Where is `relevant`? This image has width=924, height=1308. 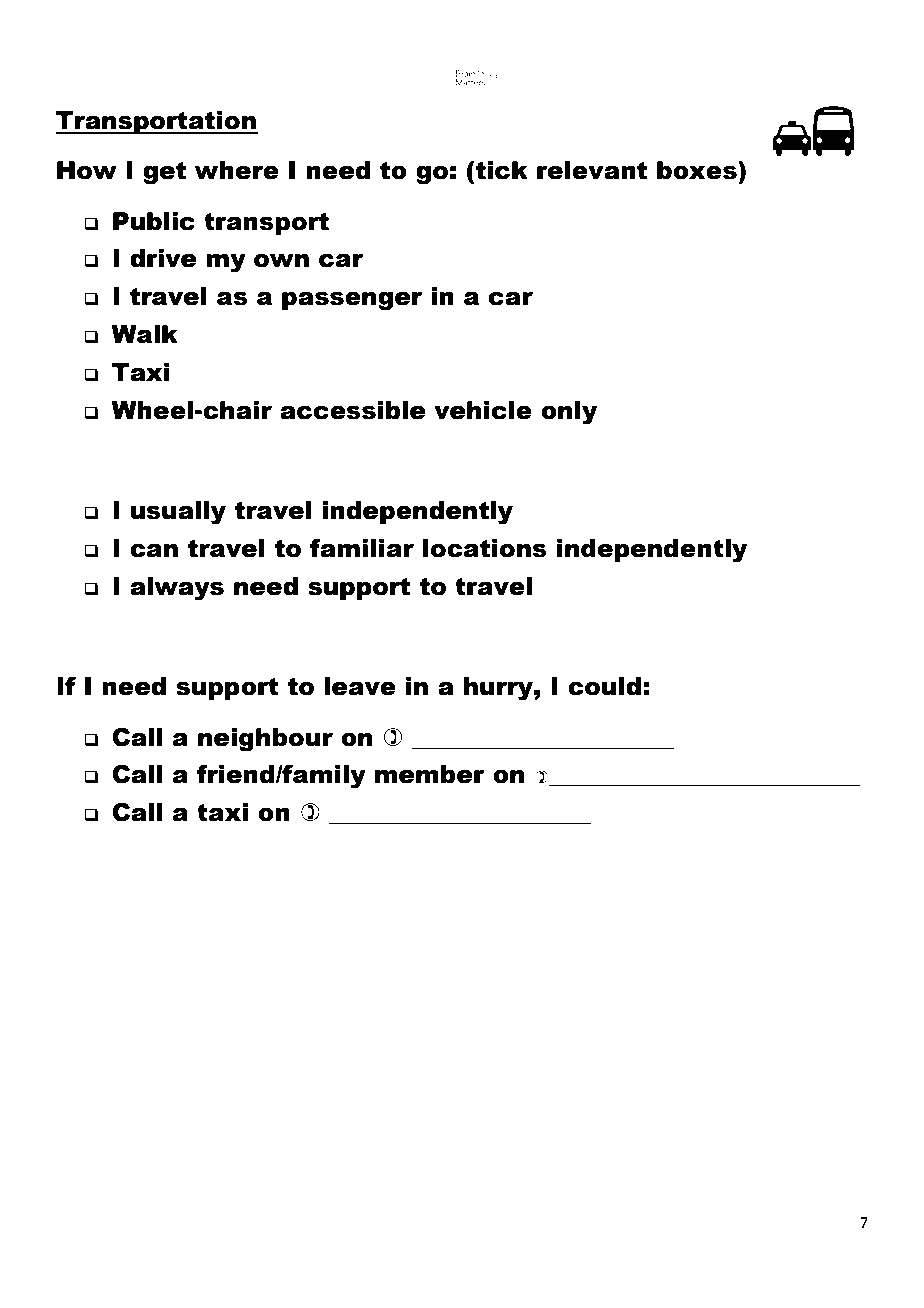
relevant is located at coordinates (592, 170).
